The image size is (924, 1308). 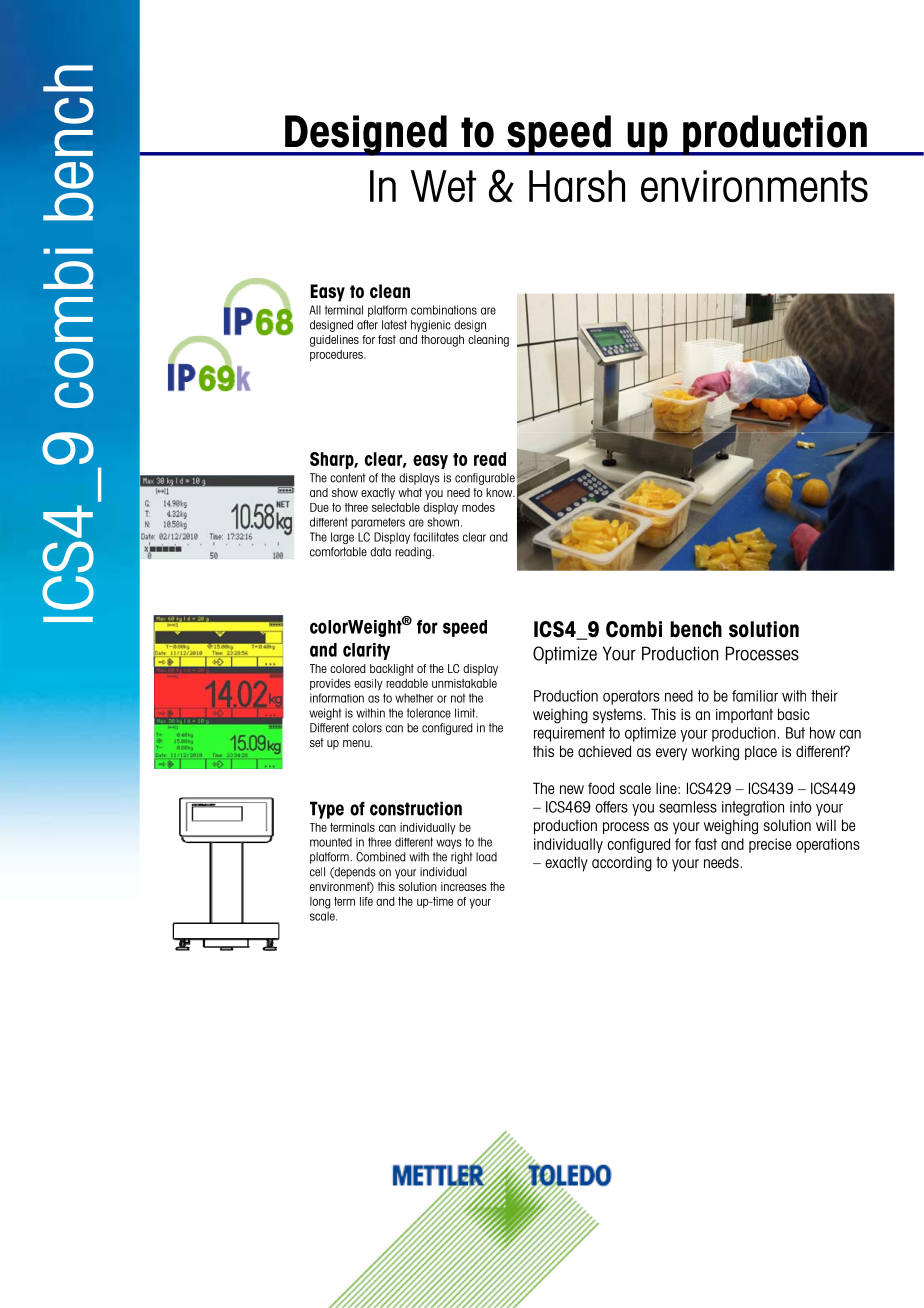 I want to click on life, so click(x=366, y=901).
